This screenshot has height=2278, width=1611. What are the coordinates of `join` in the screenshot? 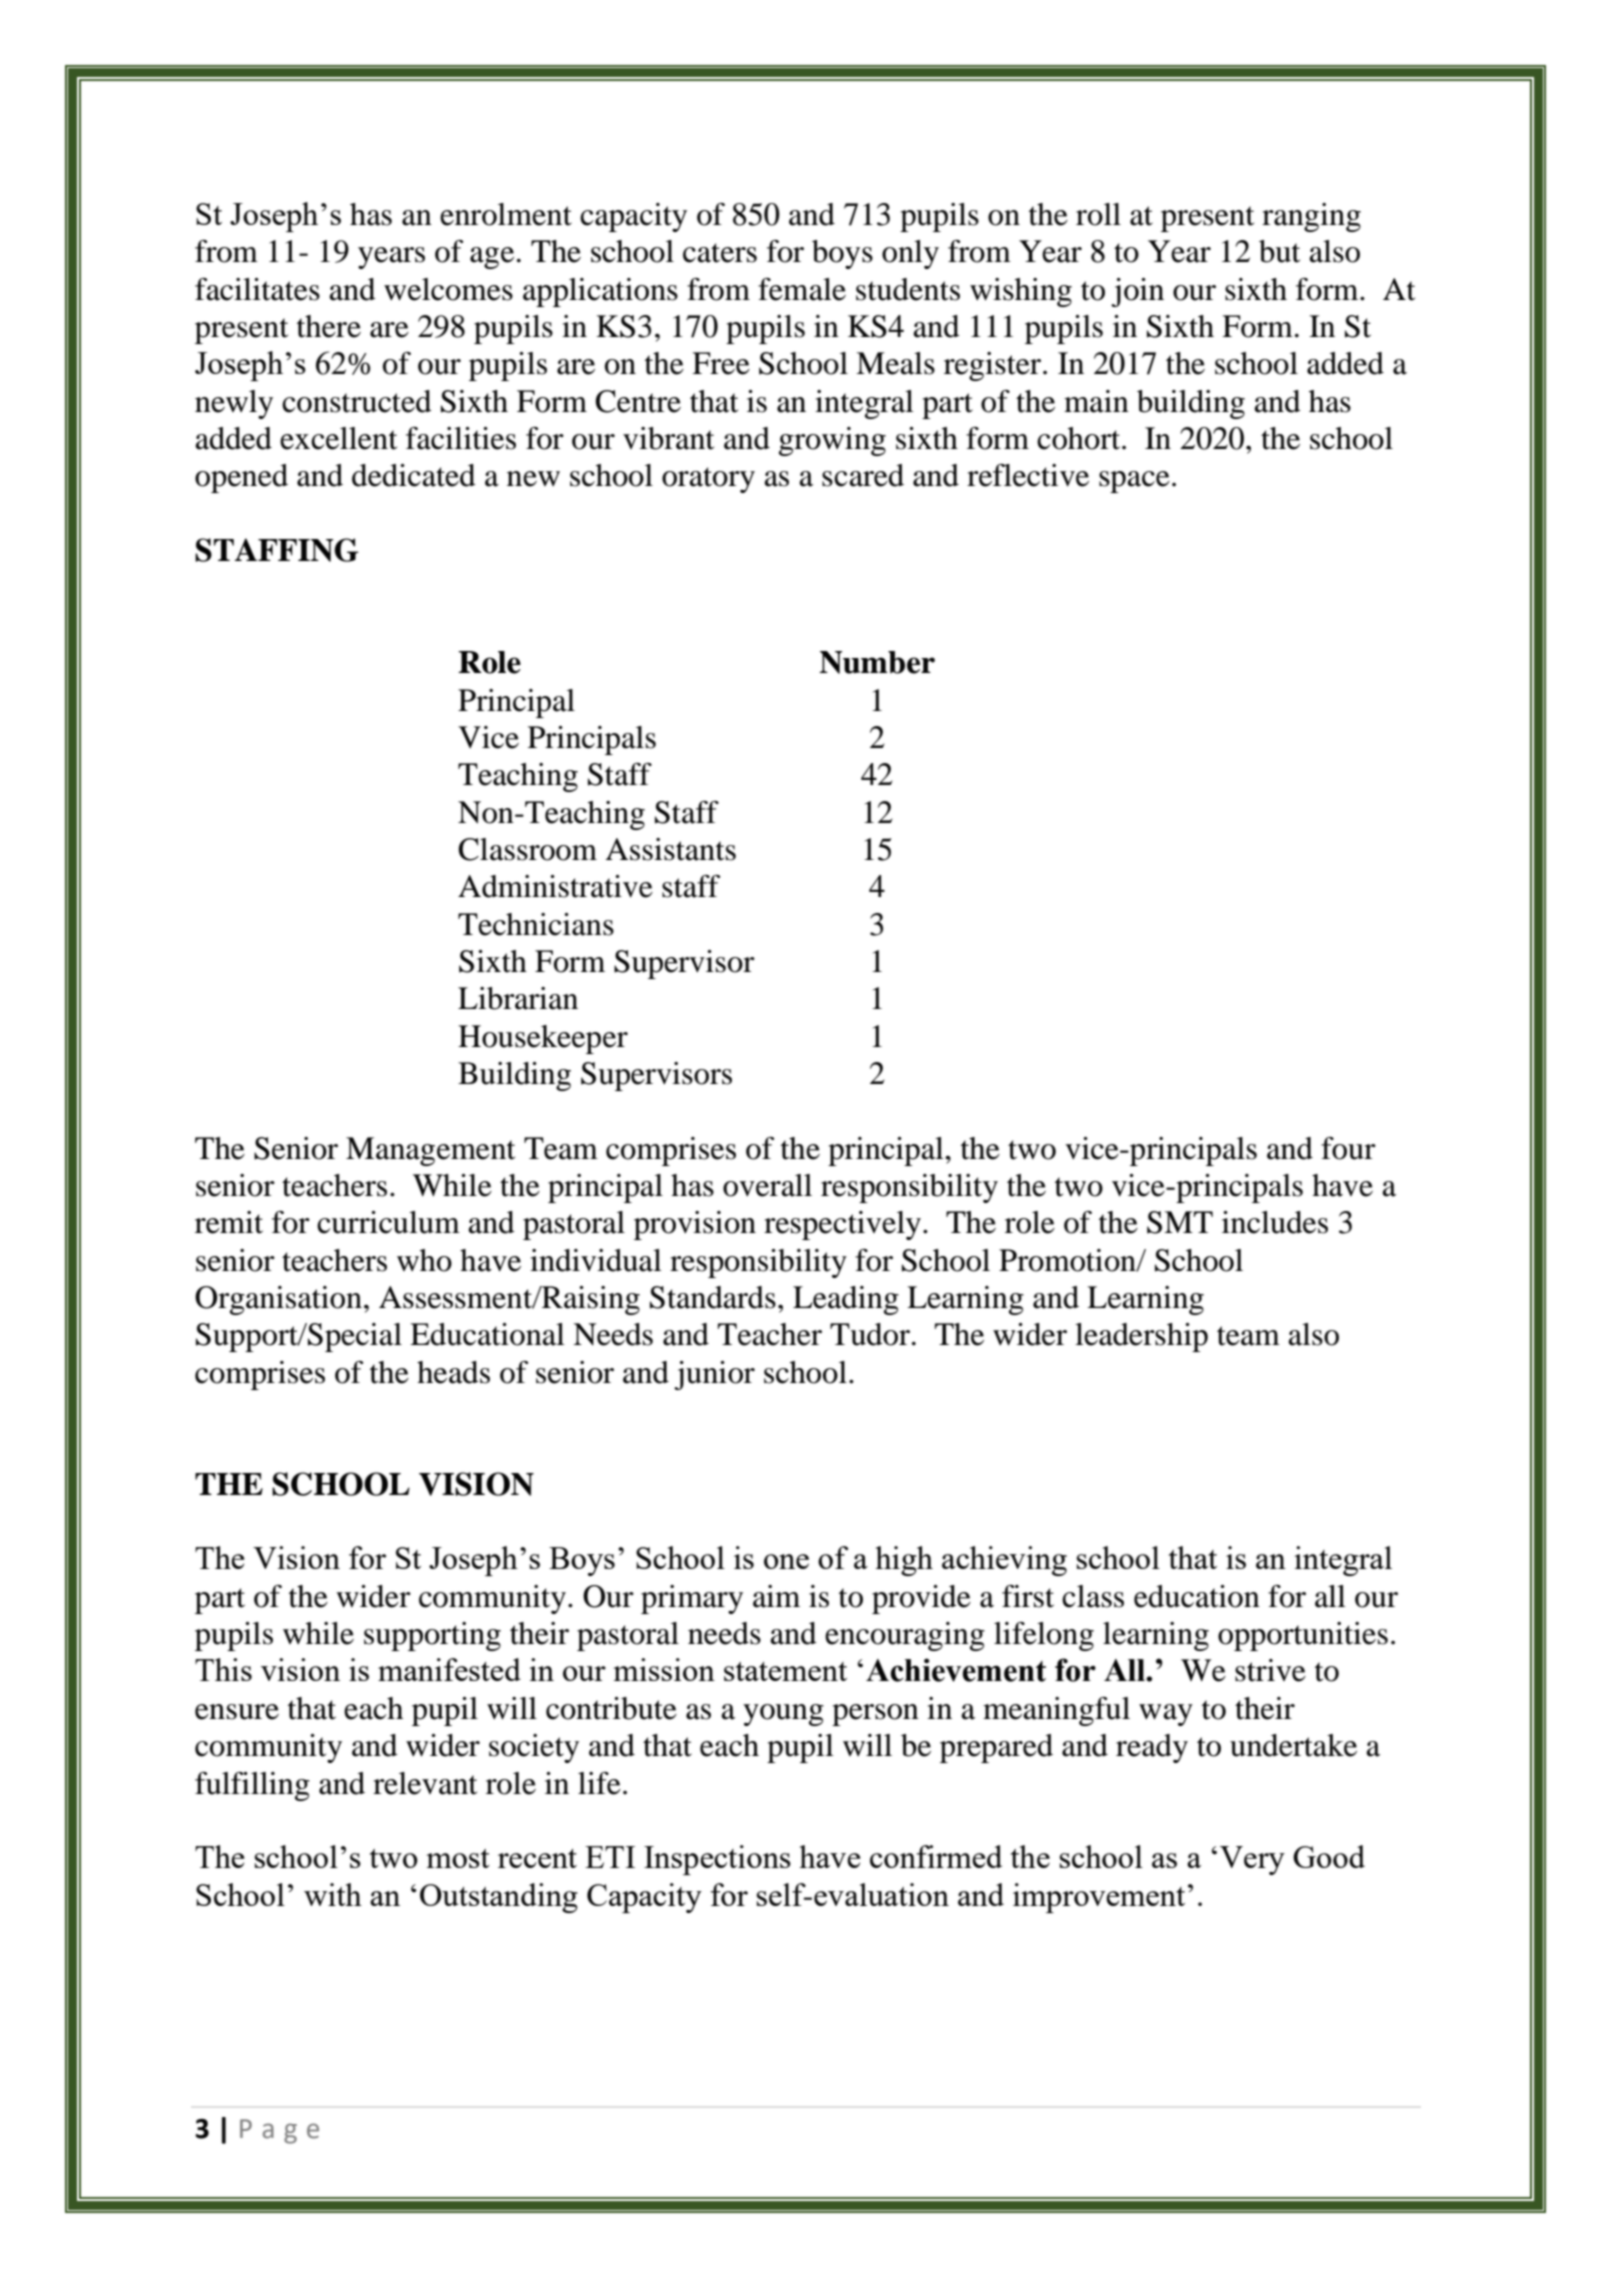 It's located at (1137, 292).
